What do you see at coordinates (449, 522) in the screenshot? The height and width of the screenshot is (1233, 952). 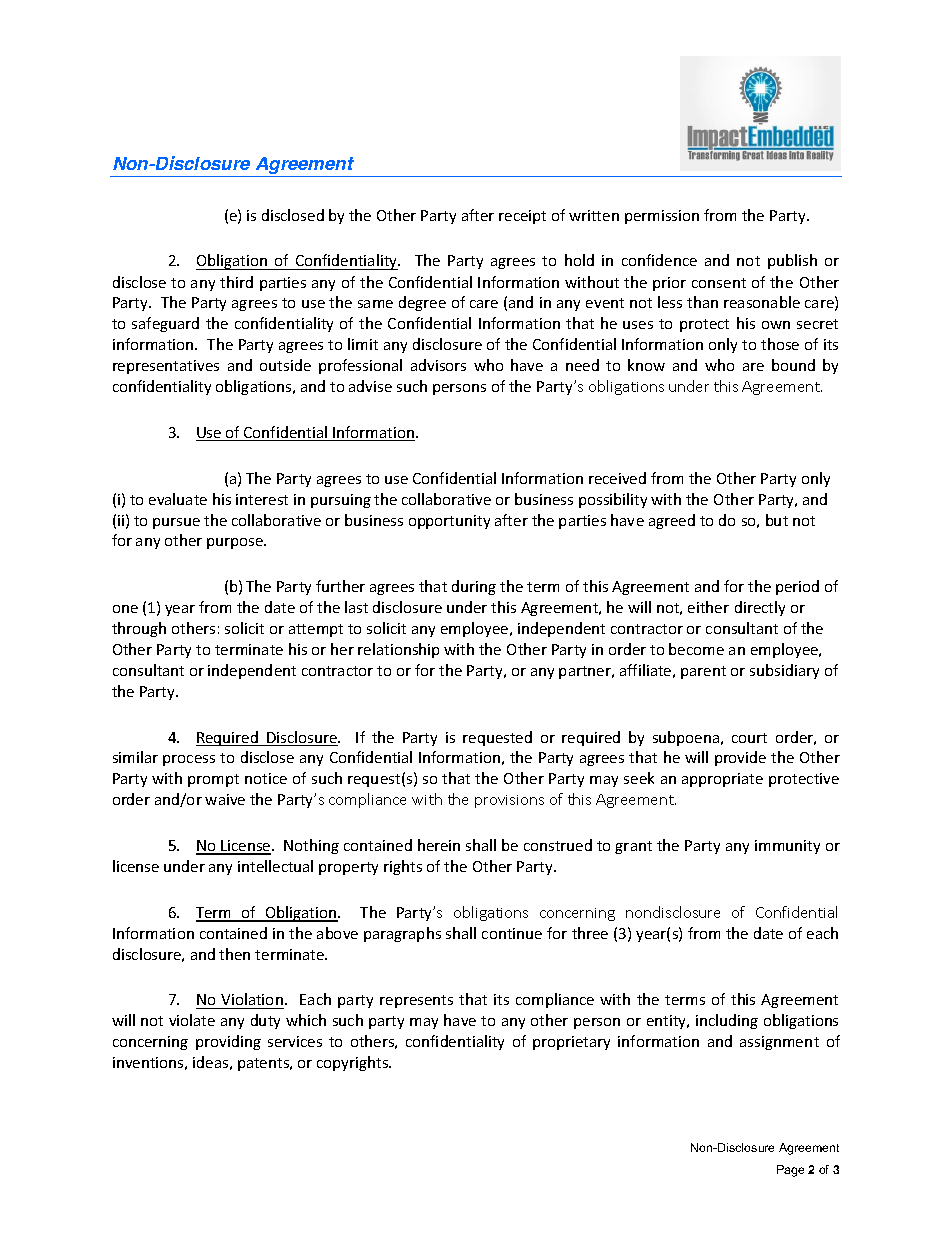 I see `opportunity` at bounding box center [449, 522].
